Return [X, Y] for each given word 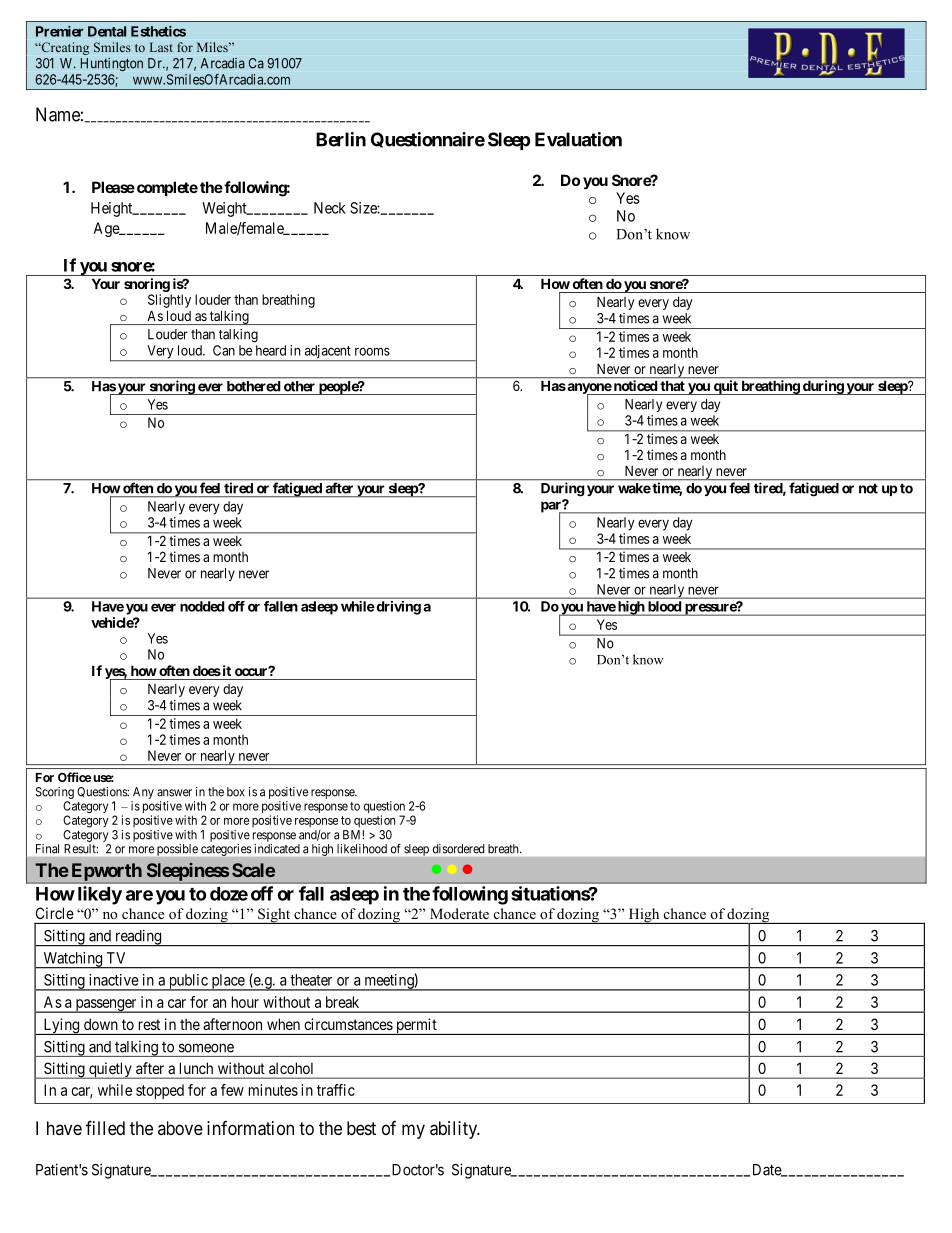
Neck [330, 208]
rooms [372, 352]
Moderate [459, 913]
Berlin [341, 139]
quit [725, 387]
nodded [202, 606]
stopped [160, 1091]
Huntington [112, 64]
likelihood [362, 849]
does [207, 670]
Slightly [169, 301]
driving [399, 608]
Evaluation [578, 139]
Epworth [107, 872]
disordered [458, 849]
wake [634, 488]
